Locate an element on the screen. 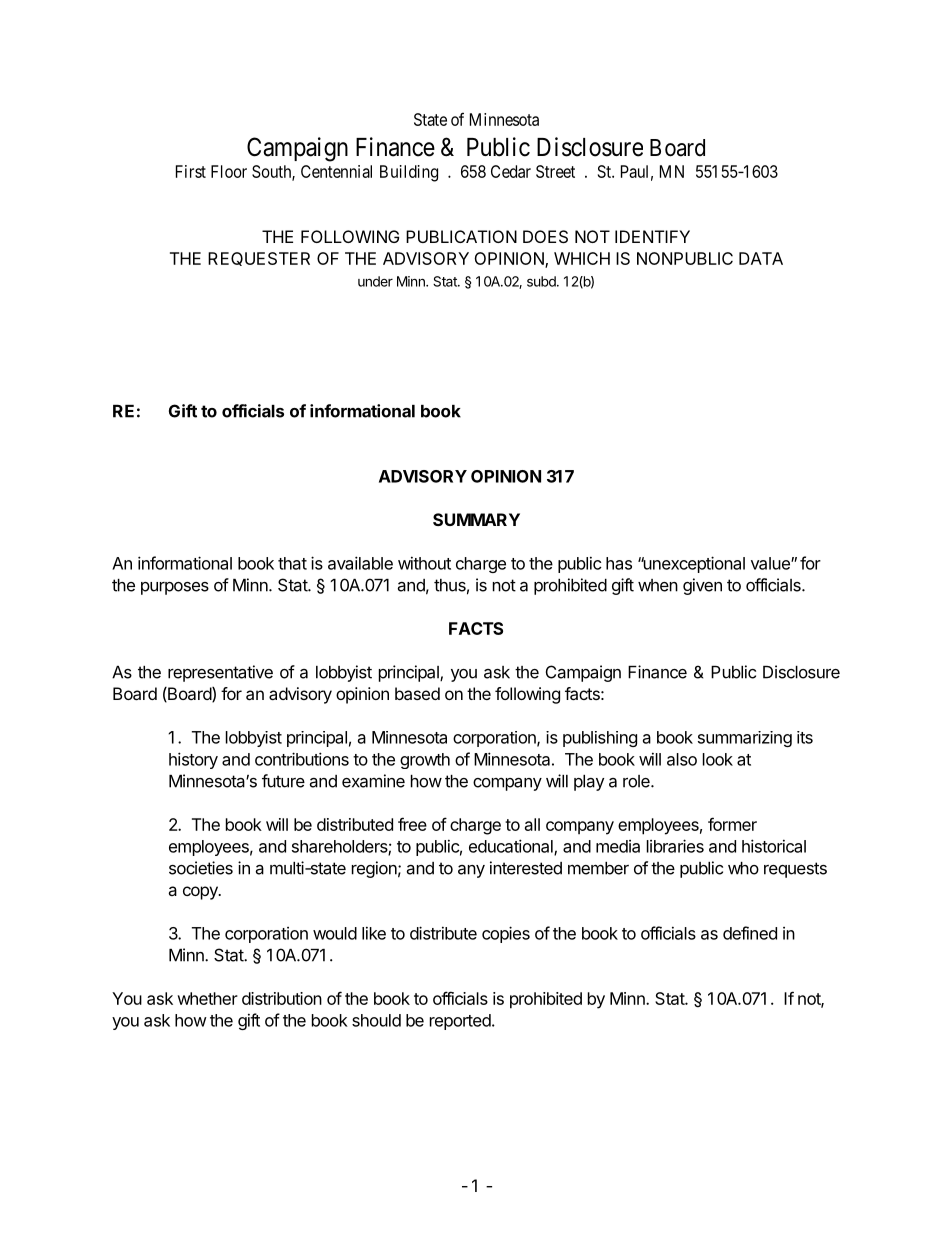 The image size is (952, 1233). that is located at coordinates (292, 563).
